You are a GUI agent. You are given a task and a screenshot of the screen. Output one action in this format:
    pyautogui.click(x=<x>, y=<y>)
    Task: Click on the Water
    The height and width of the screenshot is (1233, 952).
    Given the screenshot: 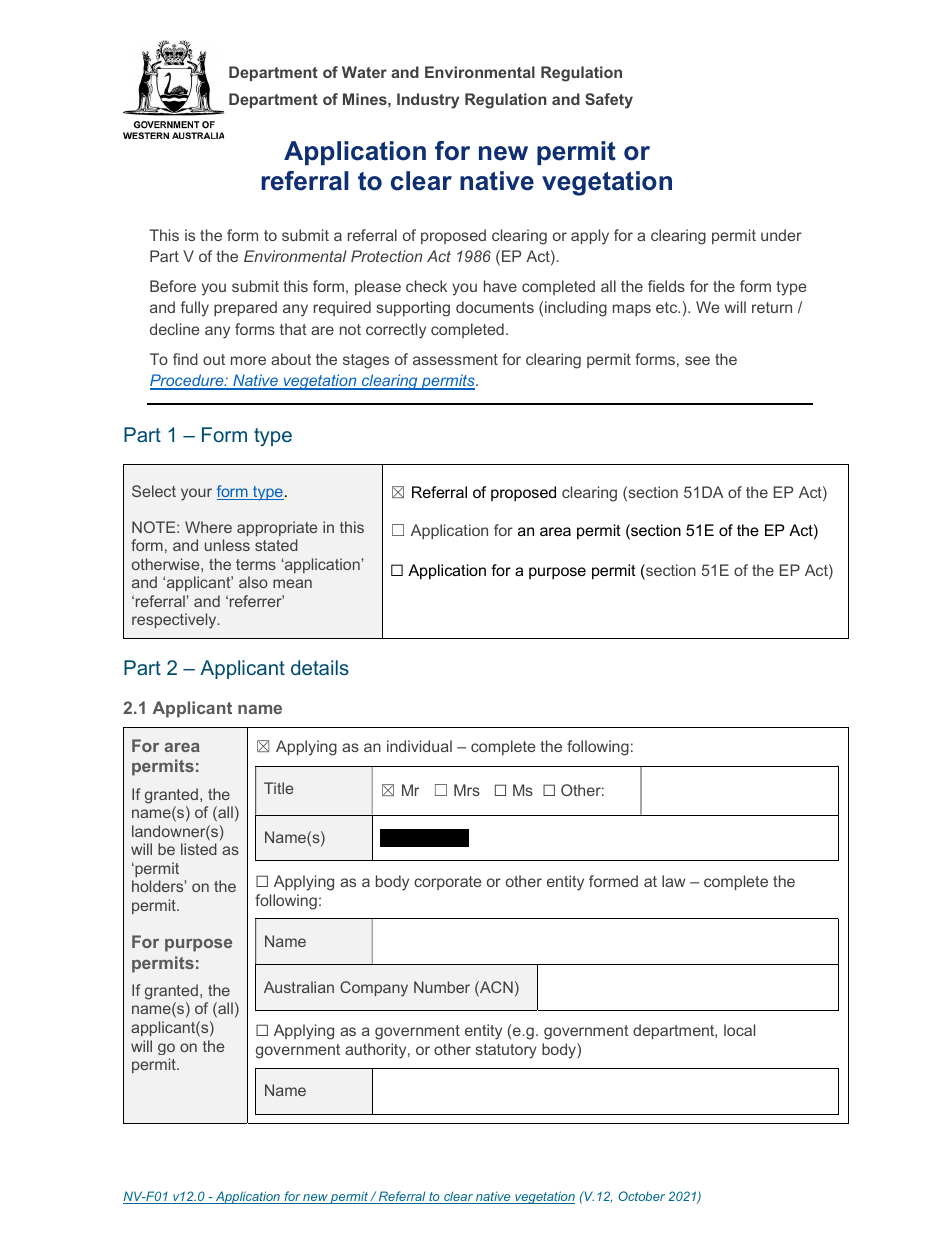 What is the action you would take?
    pyautogui.click(x=364, y=72)
